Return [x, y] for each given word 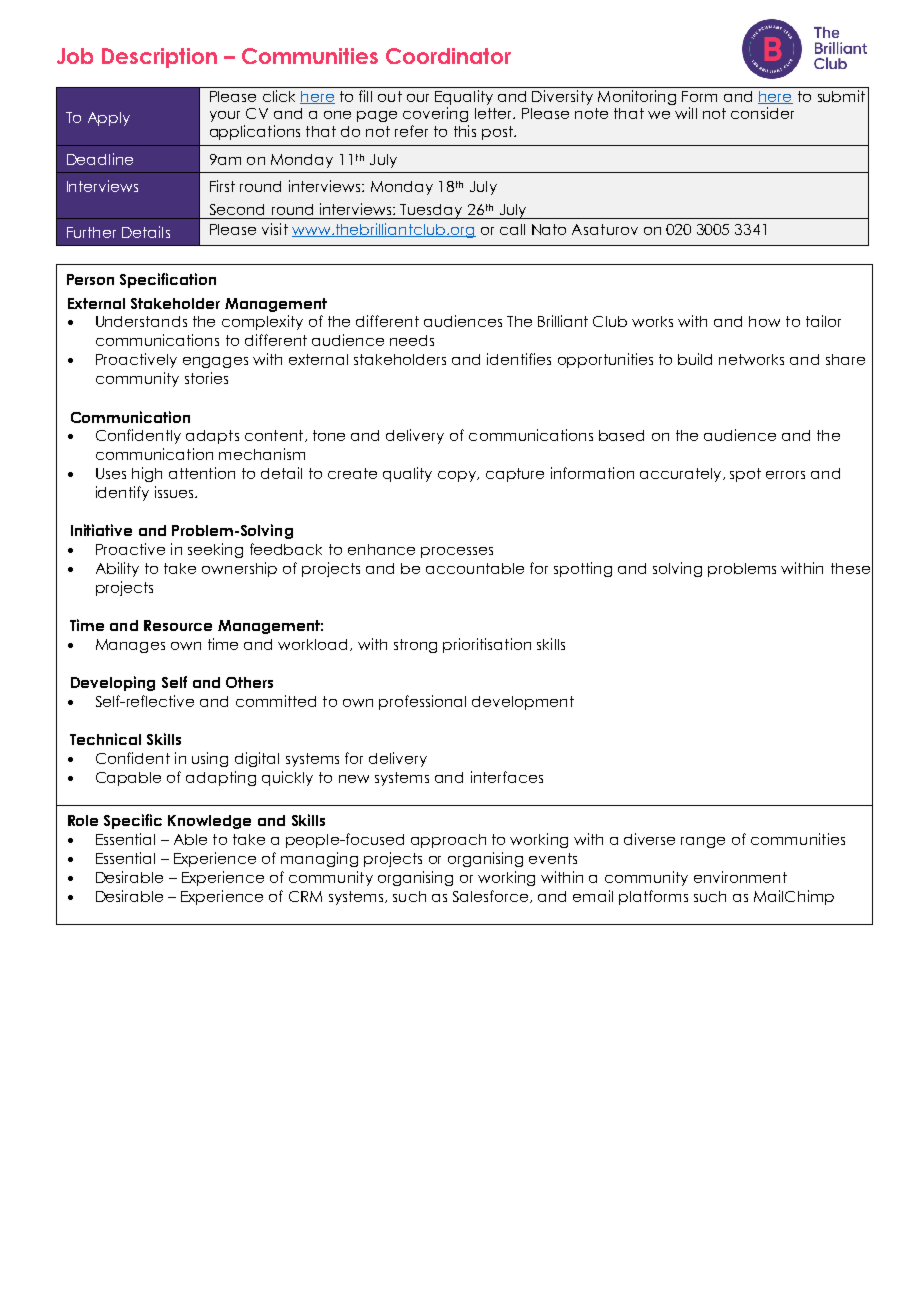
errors [785, 475]
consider [762, 113]
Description [159, 58]
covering [435, 114]
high [147, 474]
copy [458, 476]
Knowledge [209, 822]
